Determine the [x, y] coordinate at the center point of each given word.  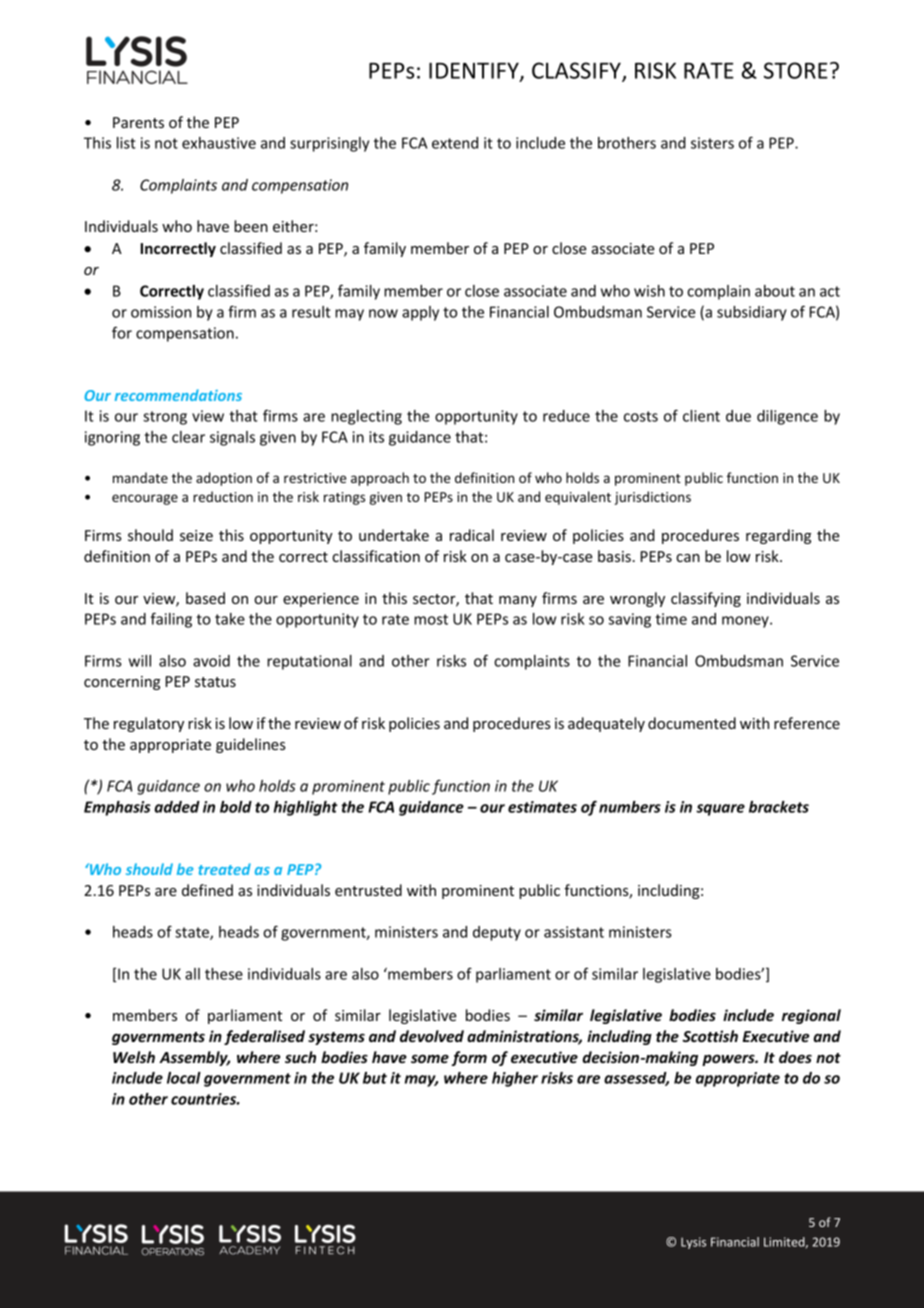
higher [515, 1079]
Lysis [693, 1243]
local [184, 1078]
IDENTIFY [475, 71]
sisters [712, 143]
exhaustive [219, 143]
